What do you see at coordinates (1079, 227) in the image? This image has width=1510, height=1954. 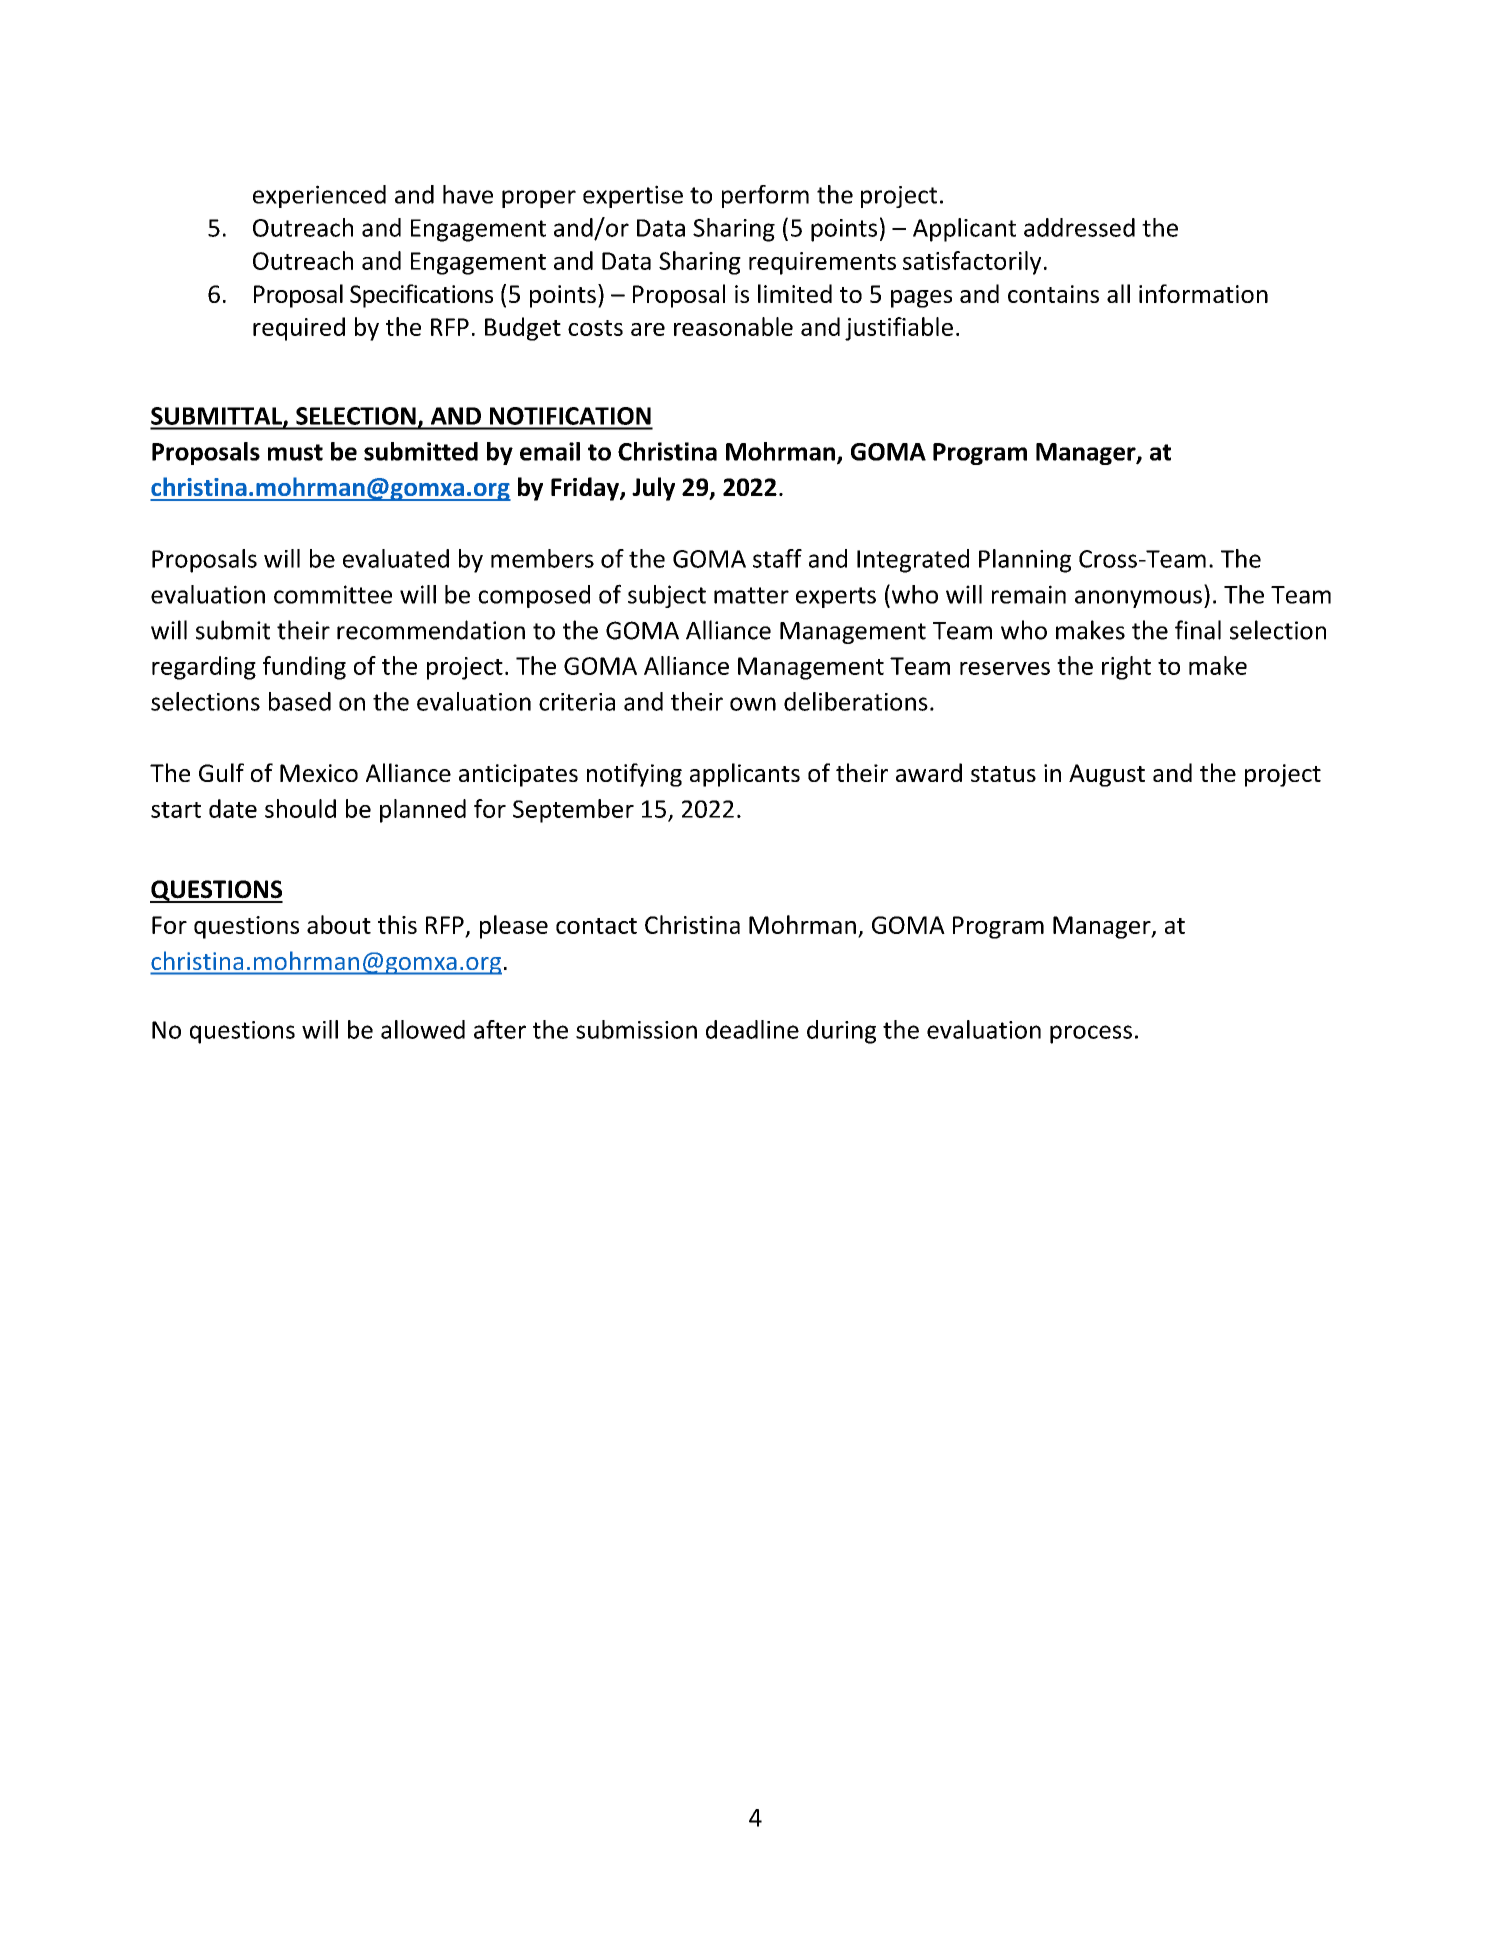 I see `addressed` at bounding box center [1079, 227].
